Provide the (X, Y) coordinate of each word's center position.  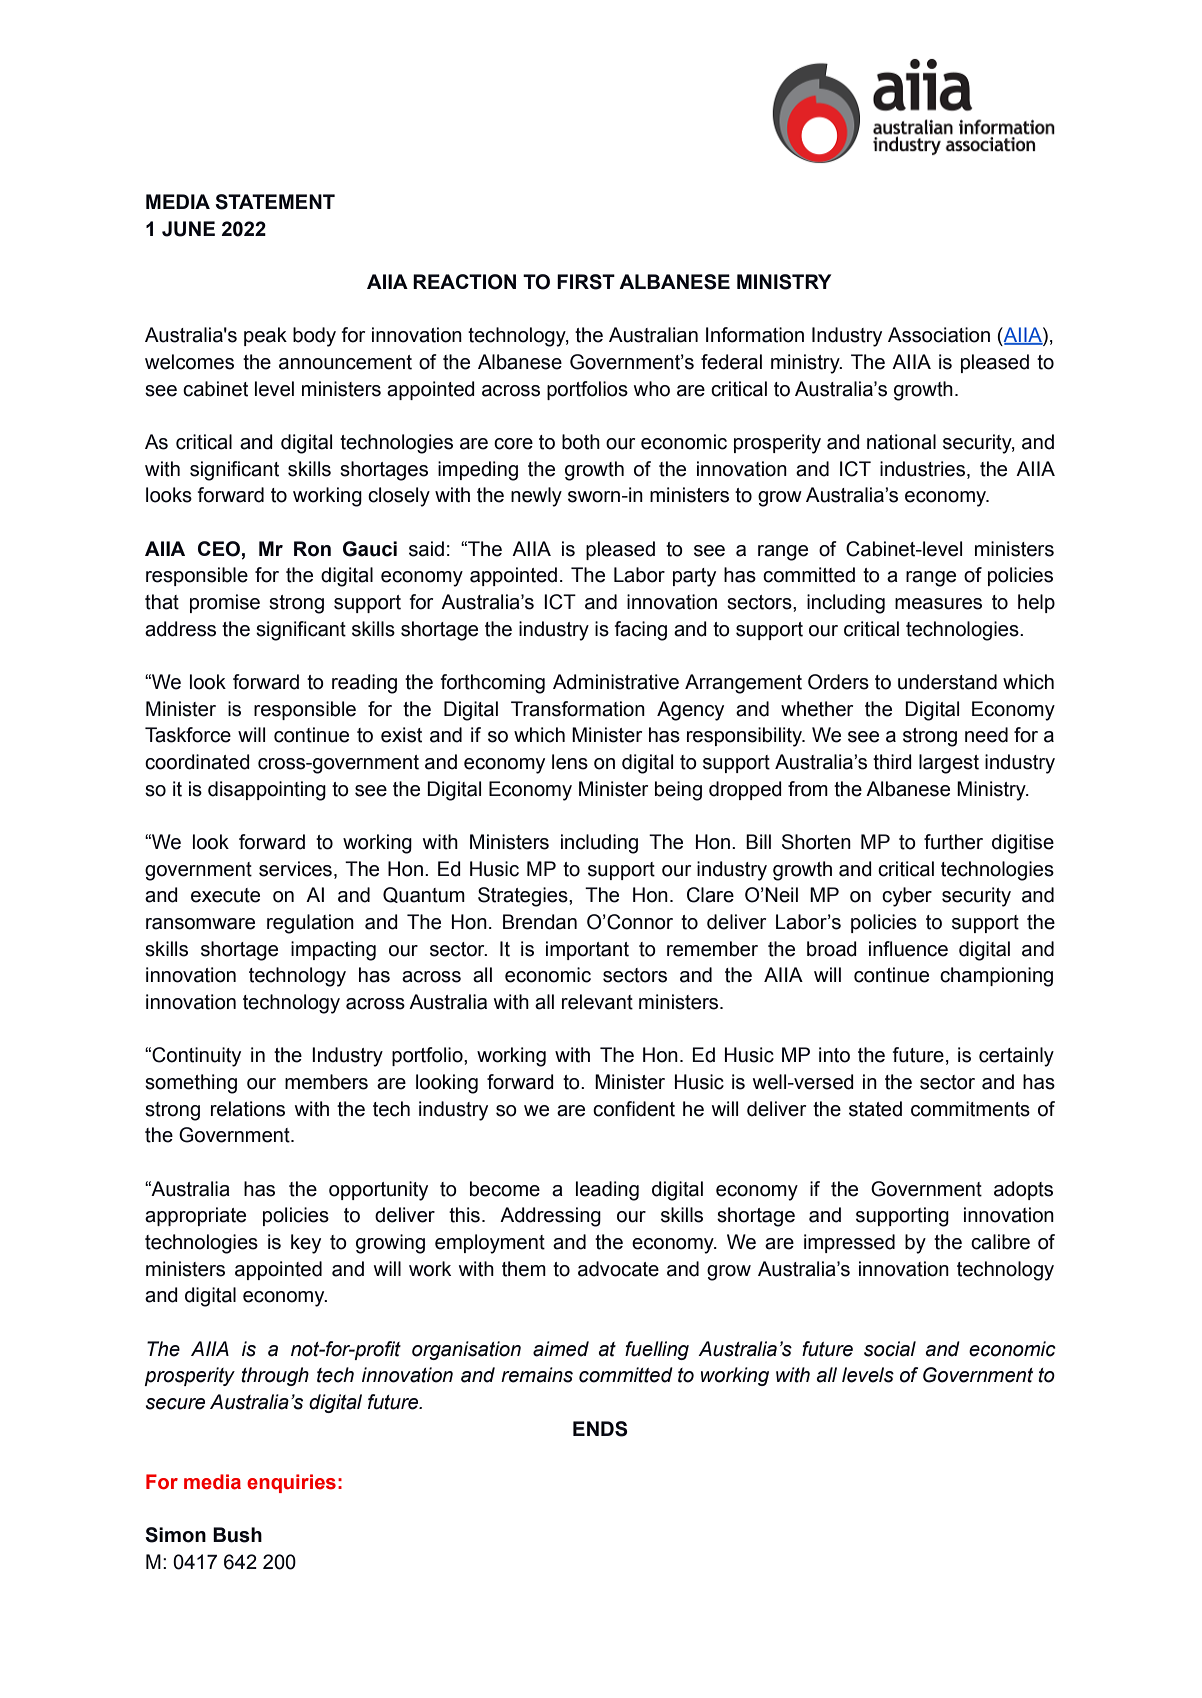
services (295, 869)
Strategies (524, 897)
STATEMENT (275, 202)
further (953, 842)
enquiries (291, 1483)
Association (939, 335)
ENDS (600, 1429)
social (890, 1349)
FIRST (586, 282)
